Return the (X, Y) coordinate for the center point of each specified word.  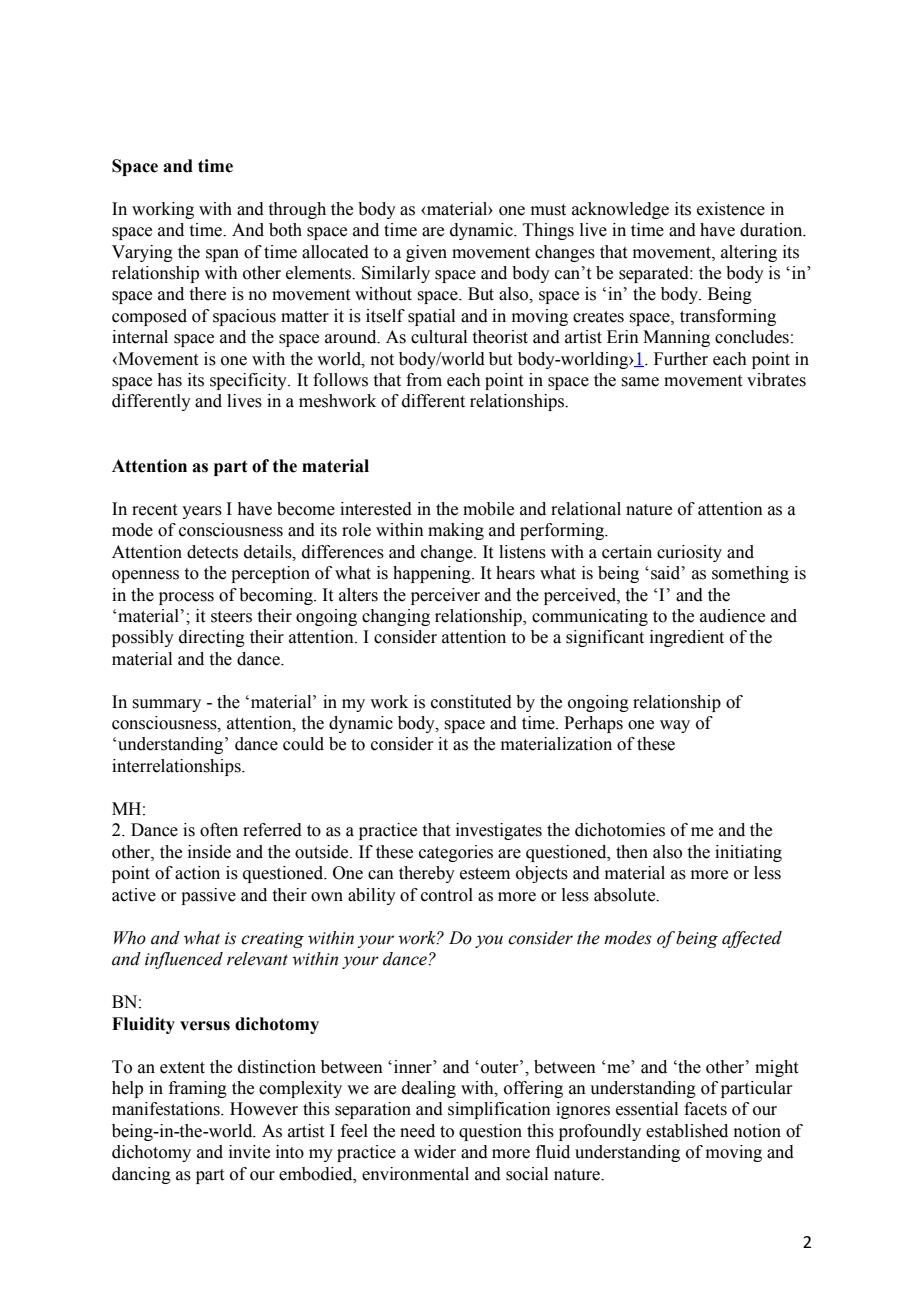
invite (249, 1152)
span (222, 255)
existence (731, 209)
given (426, 253)
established (687, 1131)
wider (435, 1152)
